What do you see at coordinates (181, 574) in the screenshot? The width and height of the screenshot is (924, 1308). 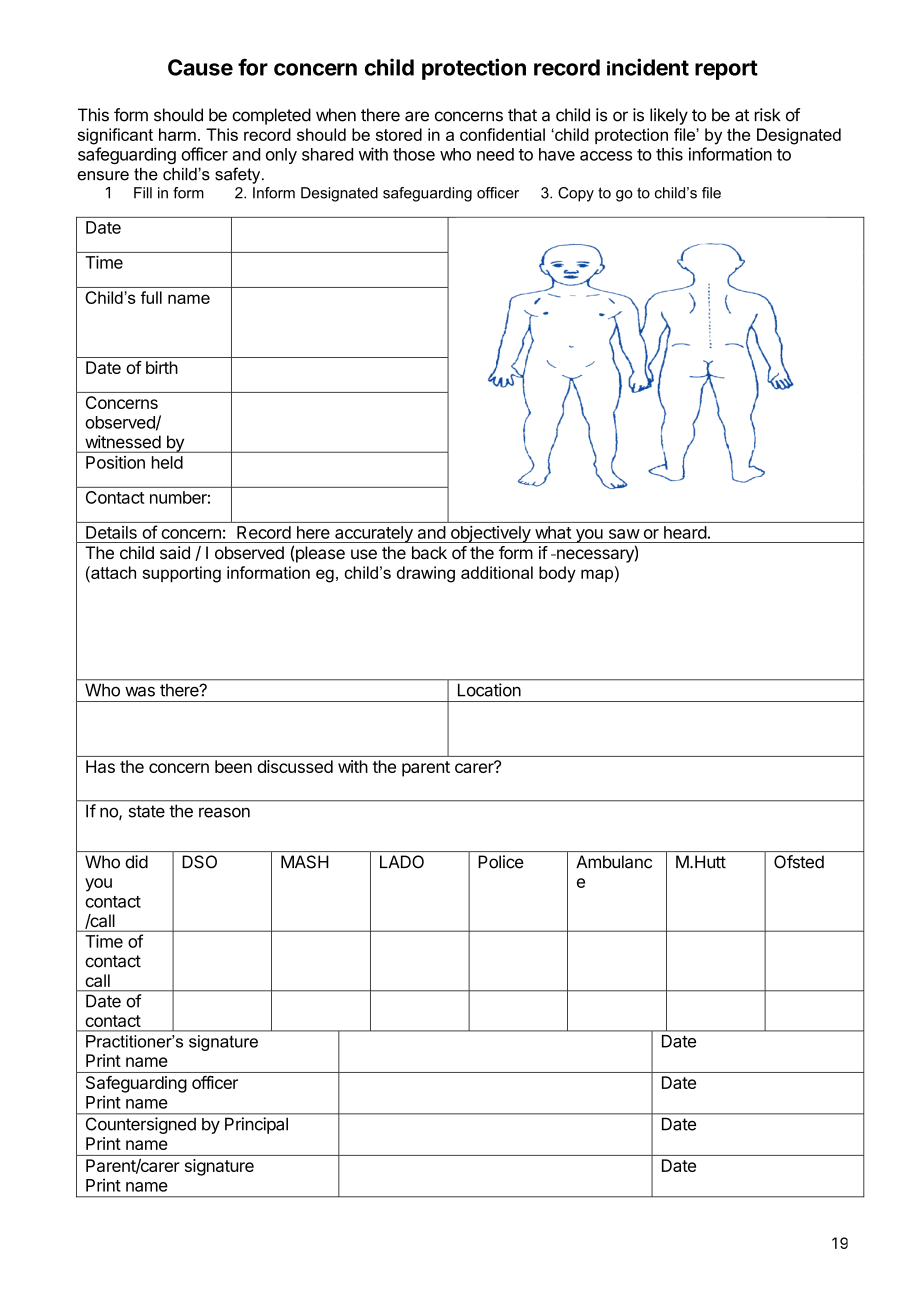 I see `supporting` at bounding box center [181, 574].
